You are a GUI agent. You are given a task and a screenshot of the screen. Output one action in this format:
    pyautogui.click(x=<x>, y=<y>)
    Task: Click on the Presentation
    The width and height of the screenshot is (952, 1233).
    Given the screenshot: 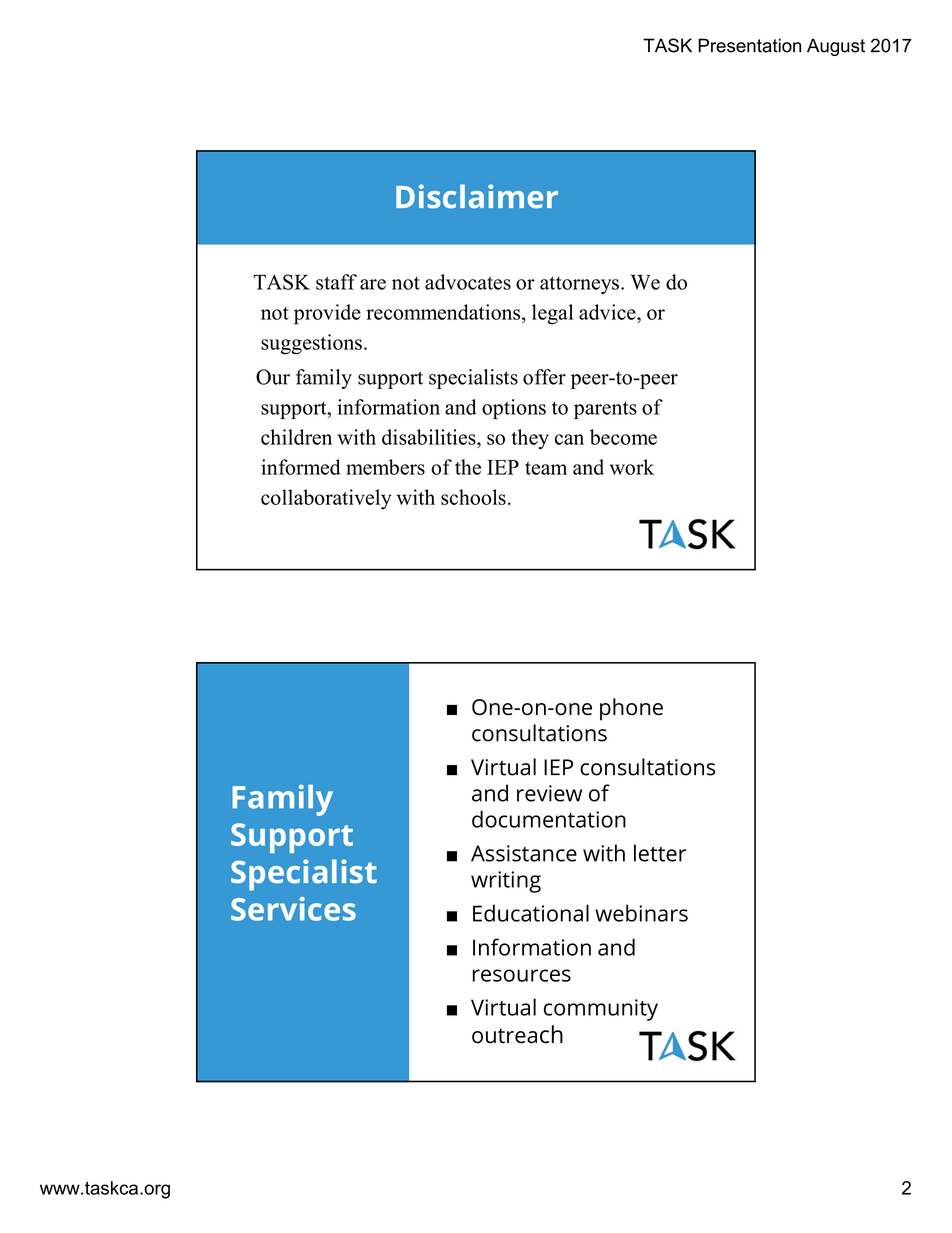 What is the action you would take?
    pyautogui.click(x=749, y=45)
